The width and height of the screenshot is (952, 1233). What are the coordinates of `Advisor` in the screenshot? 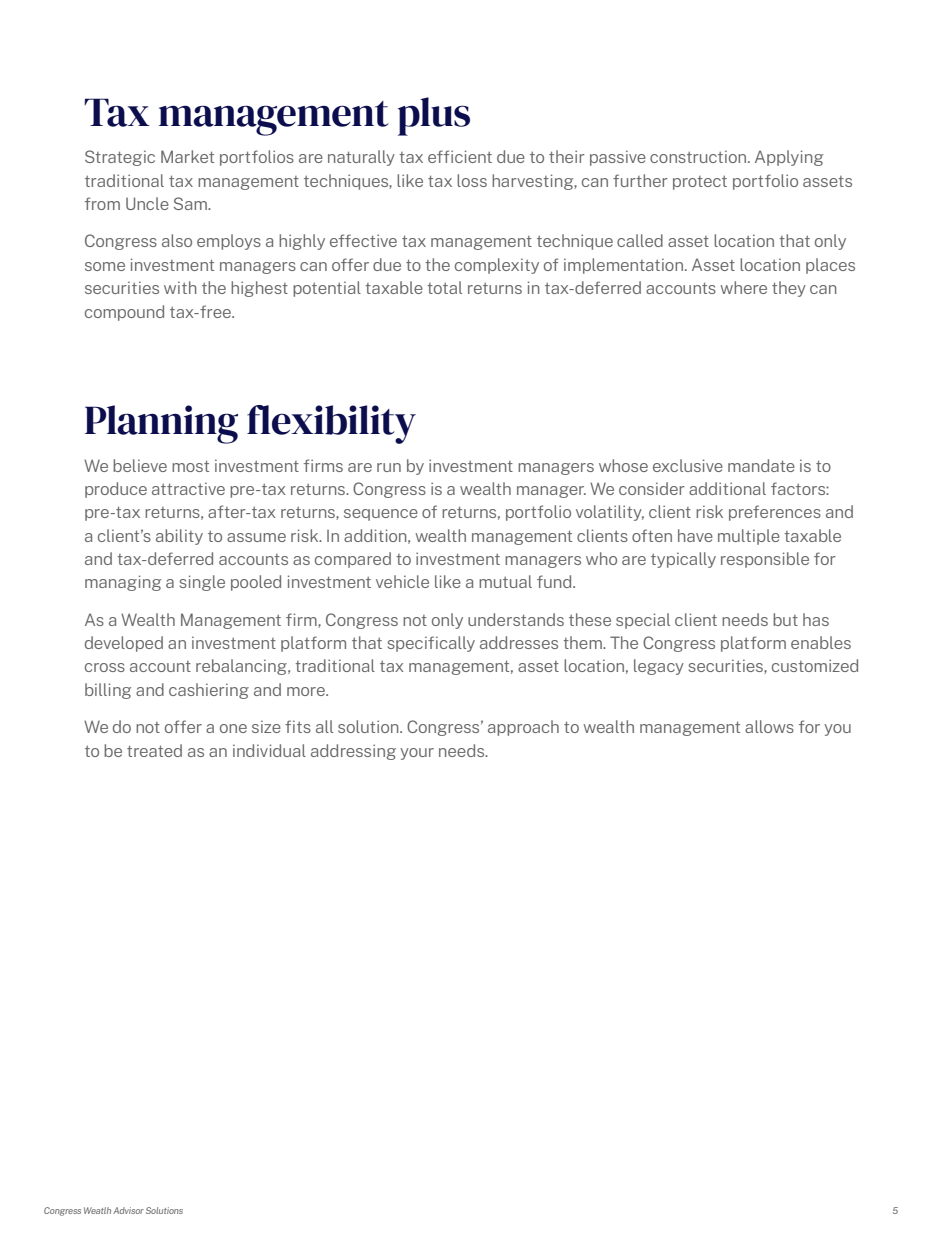 It's located at (128, 1210).
